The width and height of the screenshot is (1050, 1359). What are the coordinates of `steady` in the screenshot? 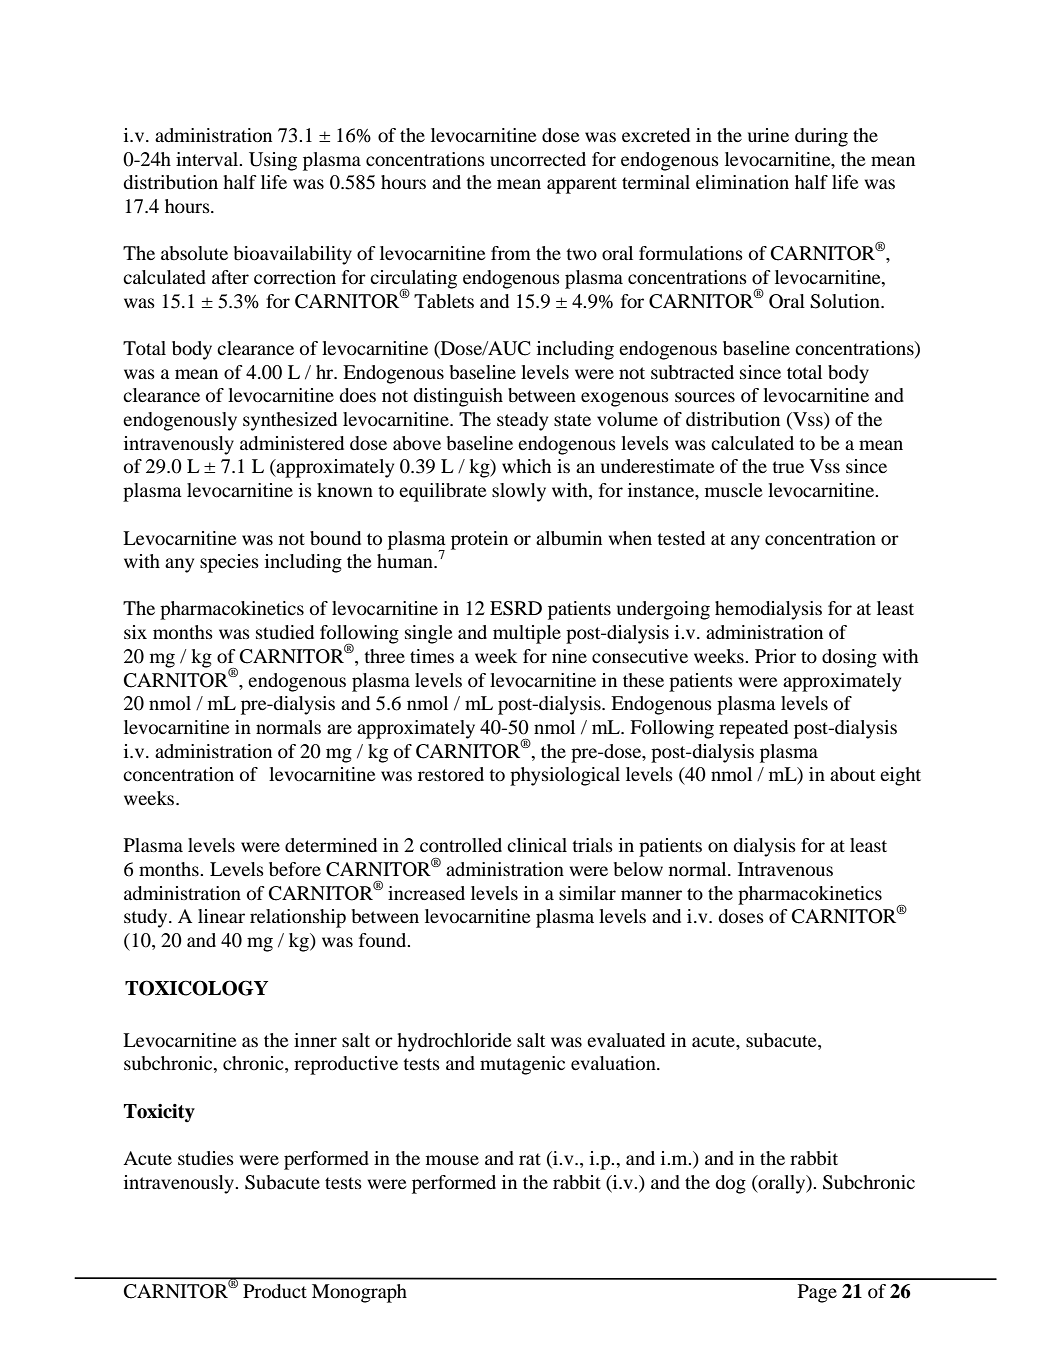 It's located at (522, 421).
